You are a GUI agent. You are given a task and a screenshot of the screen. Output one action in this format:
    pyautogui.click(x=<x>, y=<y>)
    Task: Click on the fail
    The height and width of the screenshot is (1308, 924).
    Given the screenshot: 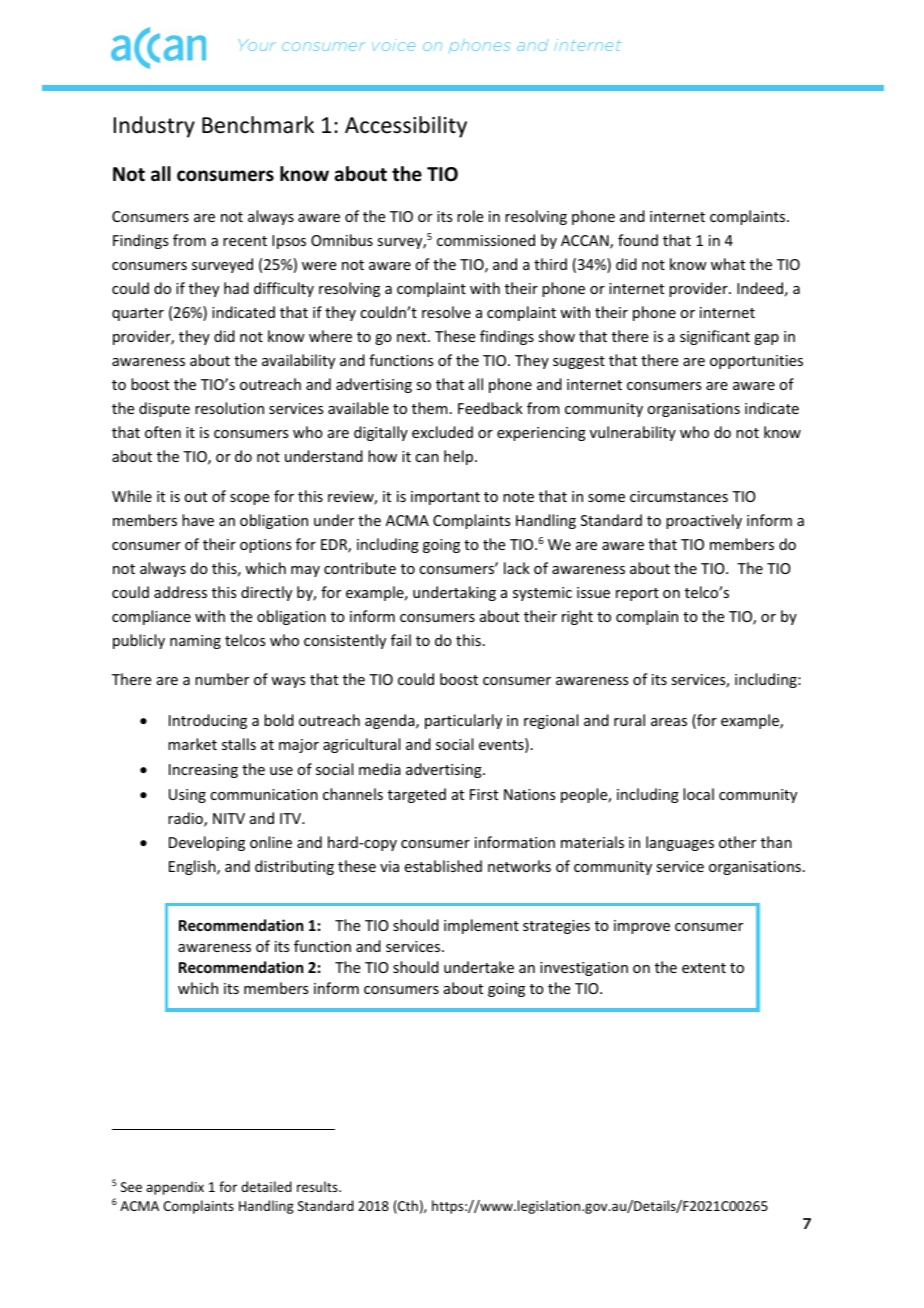 What is the action you would take?
    pyautogui.click(x=401, y=640)
